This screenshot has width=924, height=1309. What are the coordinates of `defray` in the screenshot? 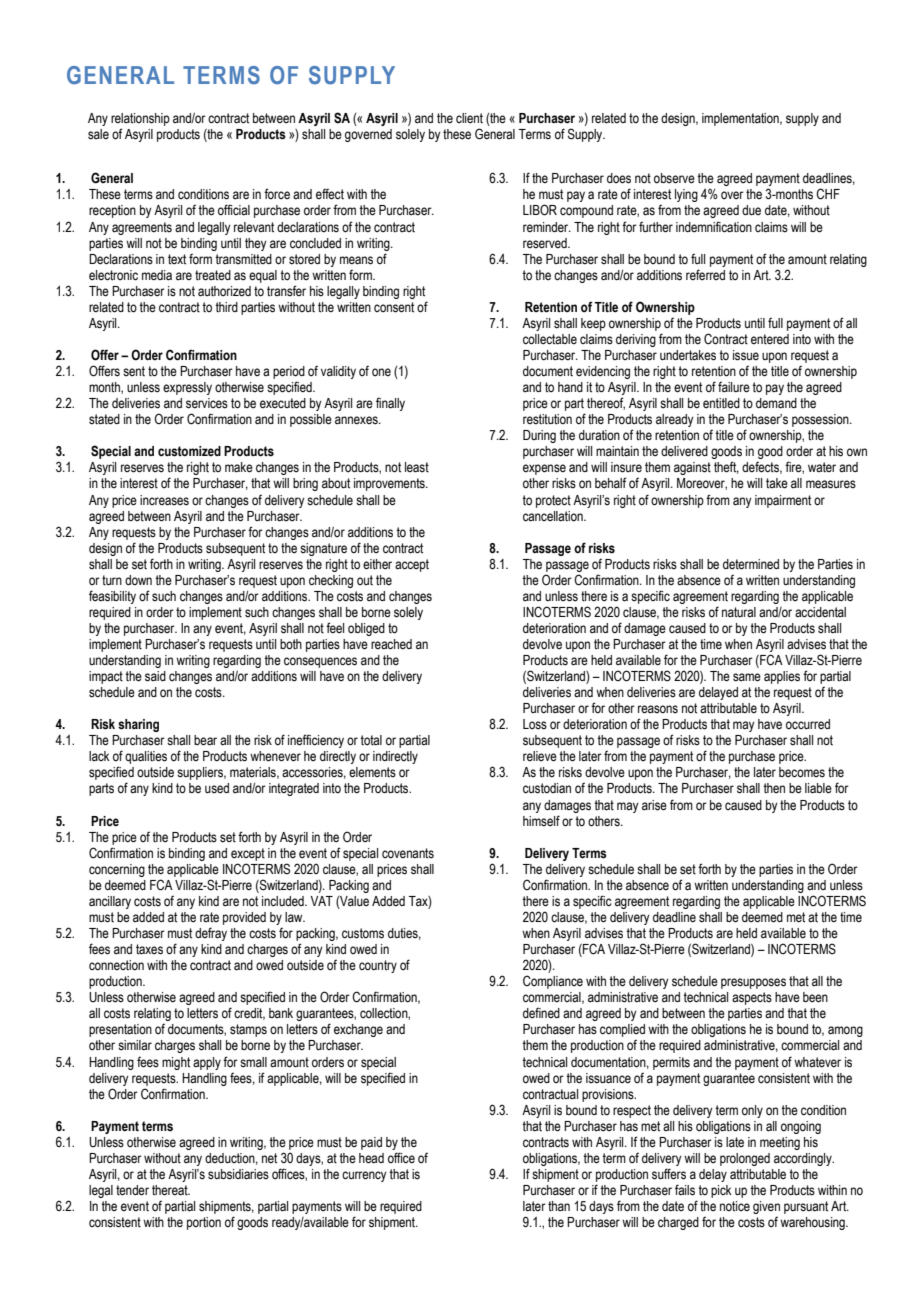 It's located at (211, 934).
